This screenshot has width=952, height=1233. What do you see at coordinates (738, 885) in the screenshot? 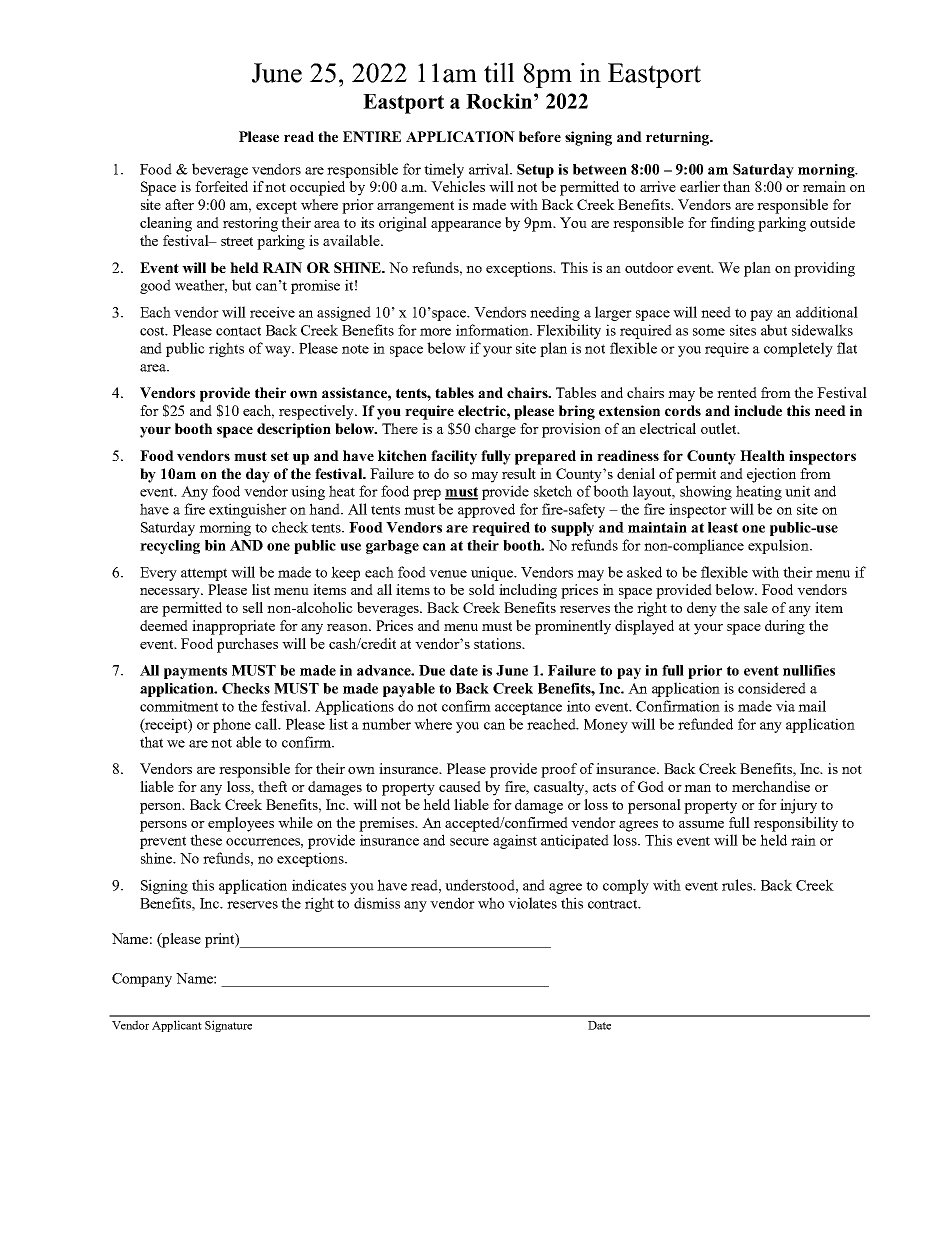
I see `rules` at bounding box center [738, 885].
